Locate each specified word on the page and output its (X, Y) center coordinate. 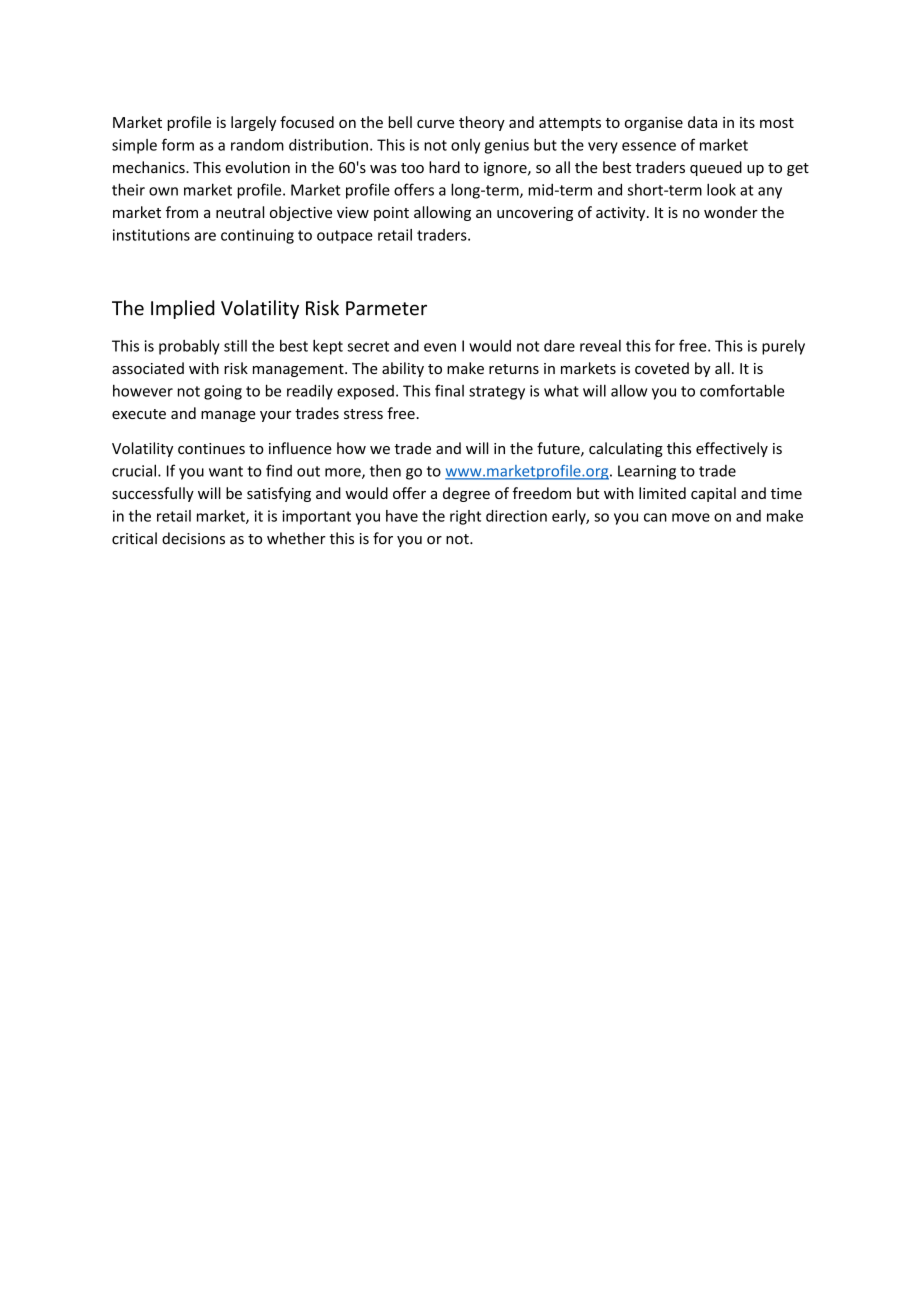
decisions (193, 538)
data (702, 122)
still (235, 346)
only (465, 146)
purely (783, 347)
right (465, 517)
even (440, 347)
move (691, 517)
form (178, 144)
